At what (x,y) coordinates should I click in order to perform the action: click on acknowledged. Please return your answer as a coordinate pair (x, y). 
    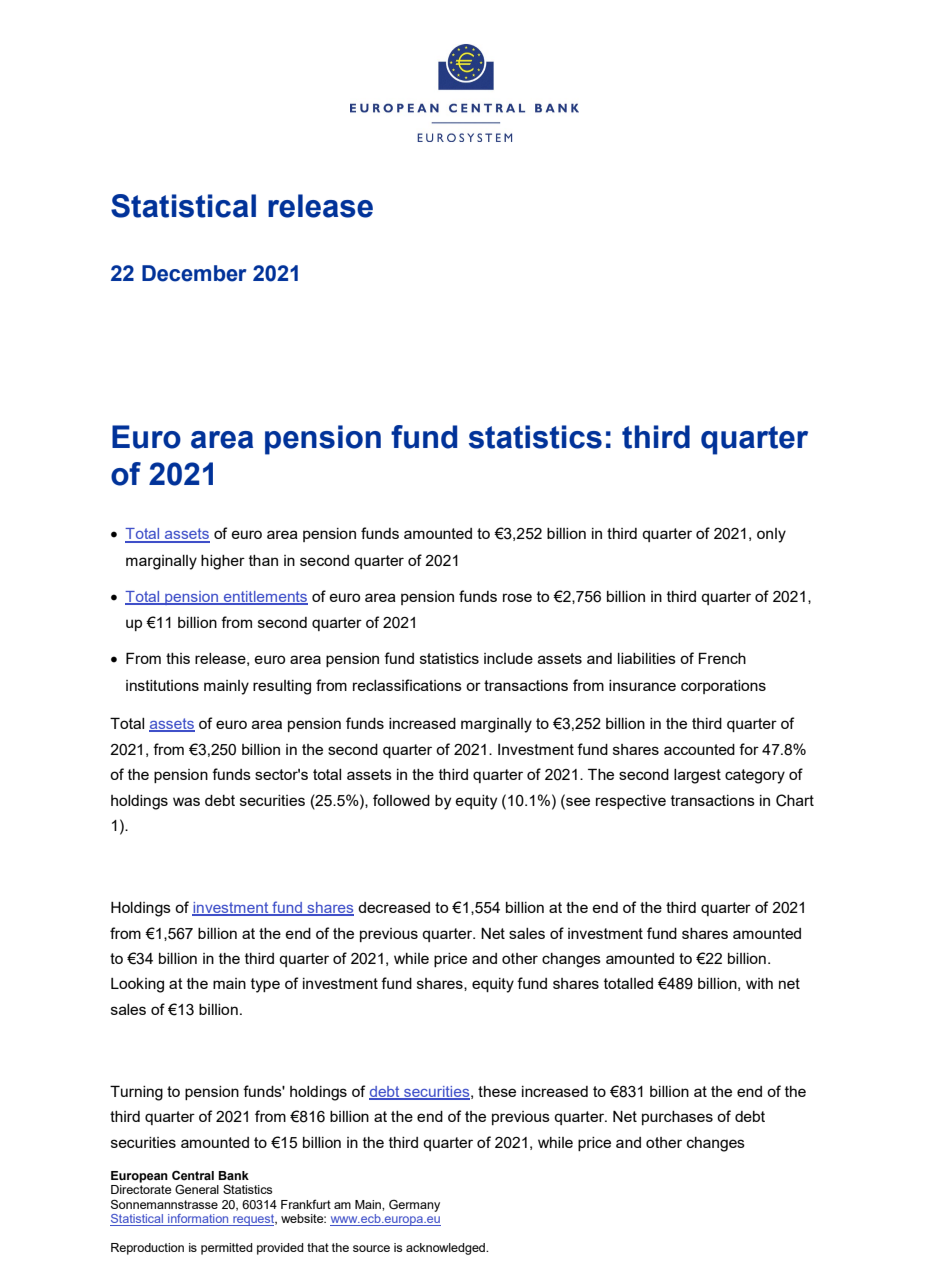
    Looking at the image, I should click on (447, 1249).
